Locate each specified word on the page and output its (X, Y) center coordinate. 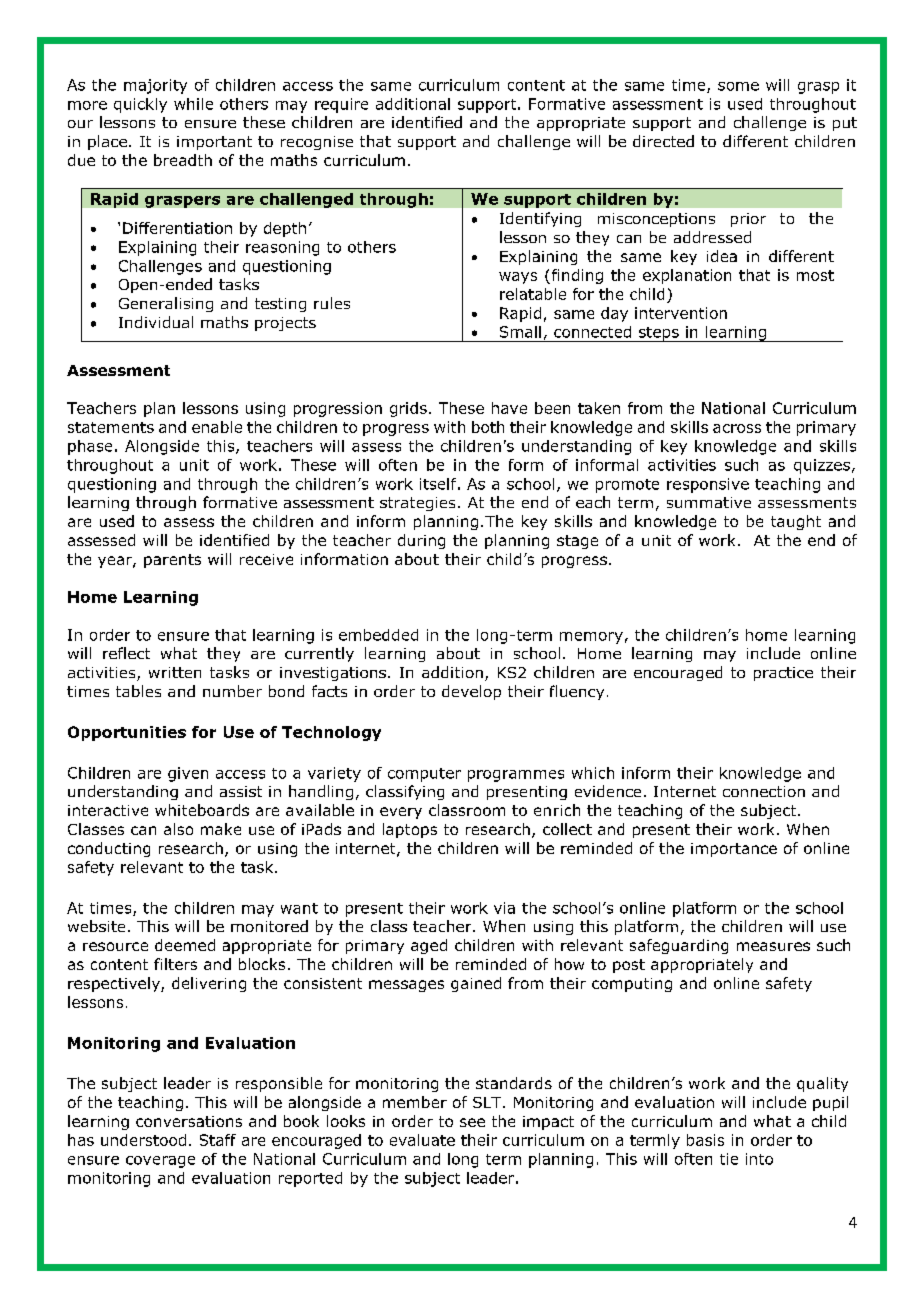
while (193, 104)
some (738, 86)
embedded (378, 635)
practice (783, 674)
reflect (126, 653)
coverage (160, 1162)
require (341, 105)
